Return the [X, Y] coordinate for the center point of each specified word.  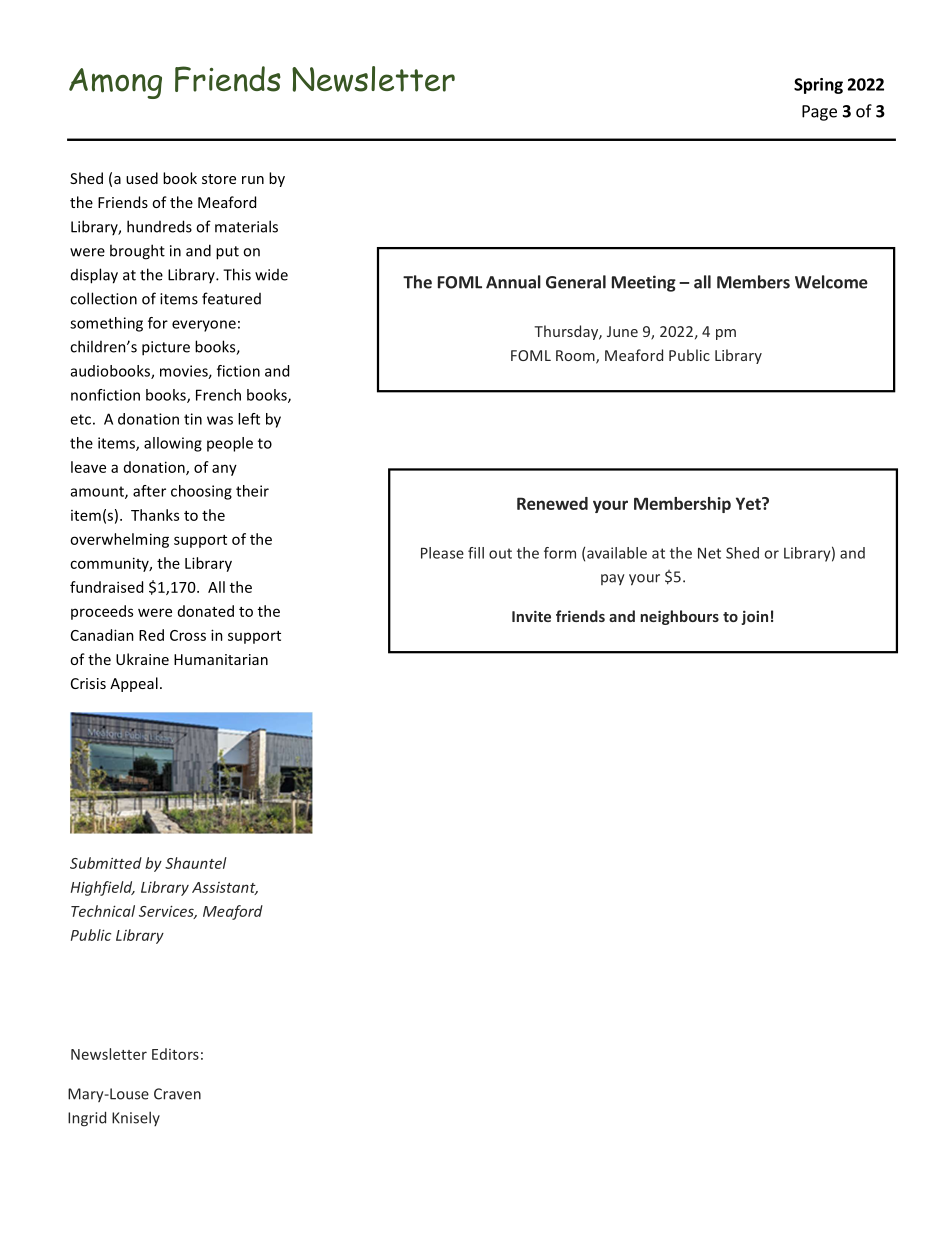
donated [206, 611]
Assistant [225, 888]
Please [442, 553]
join [754, 617]
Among [115, 83]
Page [819, 113]
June [622, 331]
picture [166, 348]
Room [576, 357]
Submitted [106, 863]
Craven [177, 1094]
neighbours [680, 617]
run [253, 180]
